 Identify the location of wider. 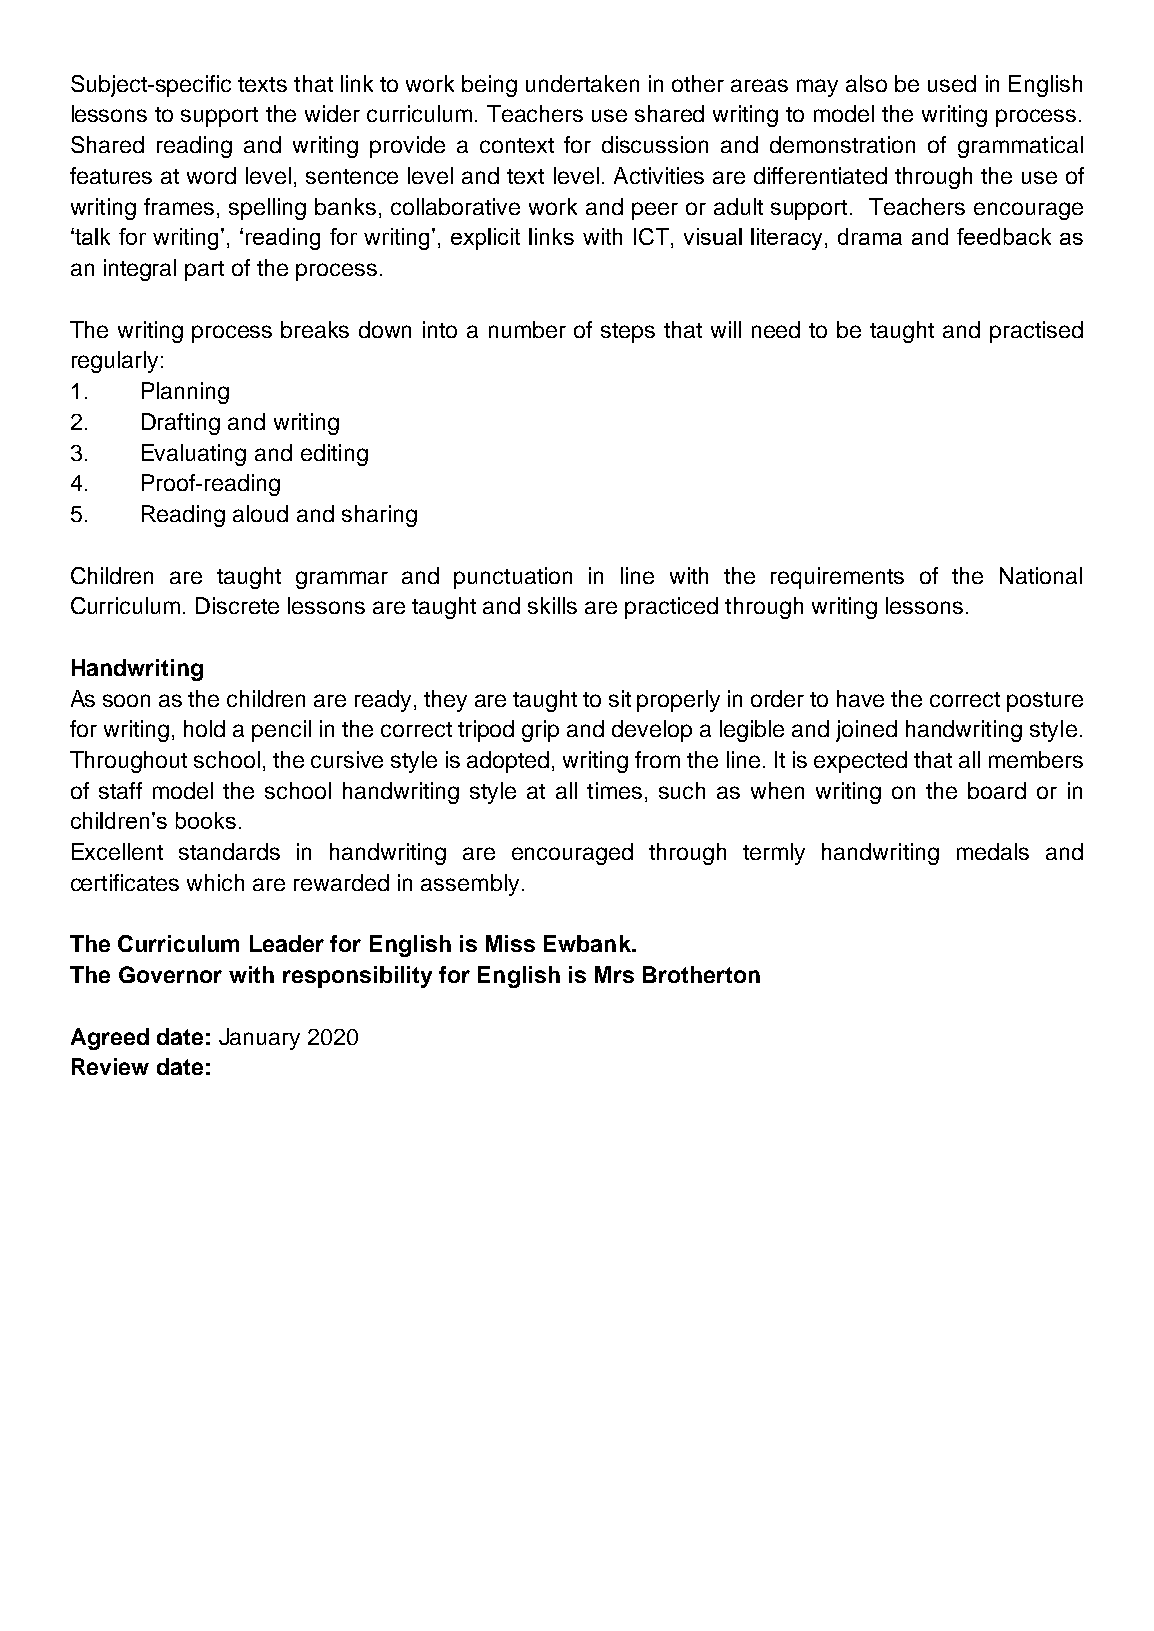
(332, 113).
